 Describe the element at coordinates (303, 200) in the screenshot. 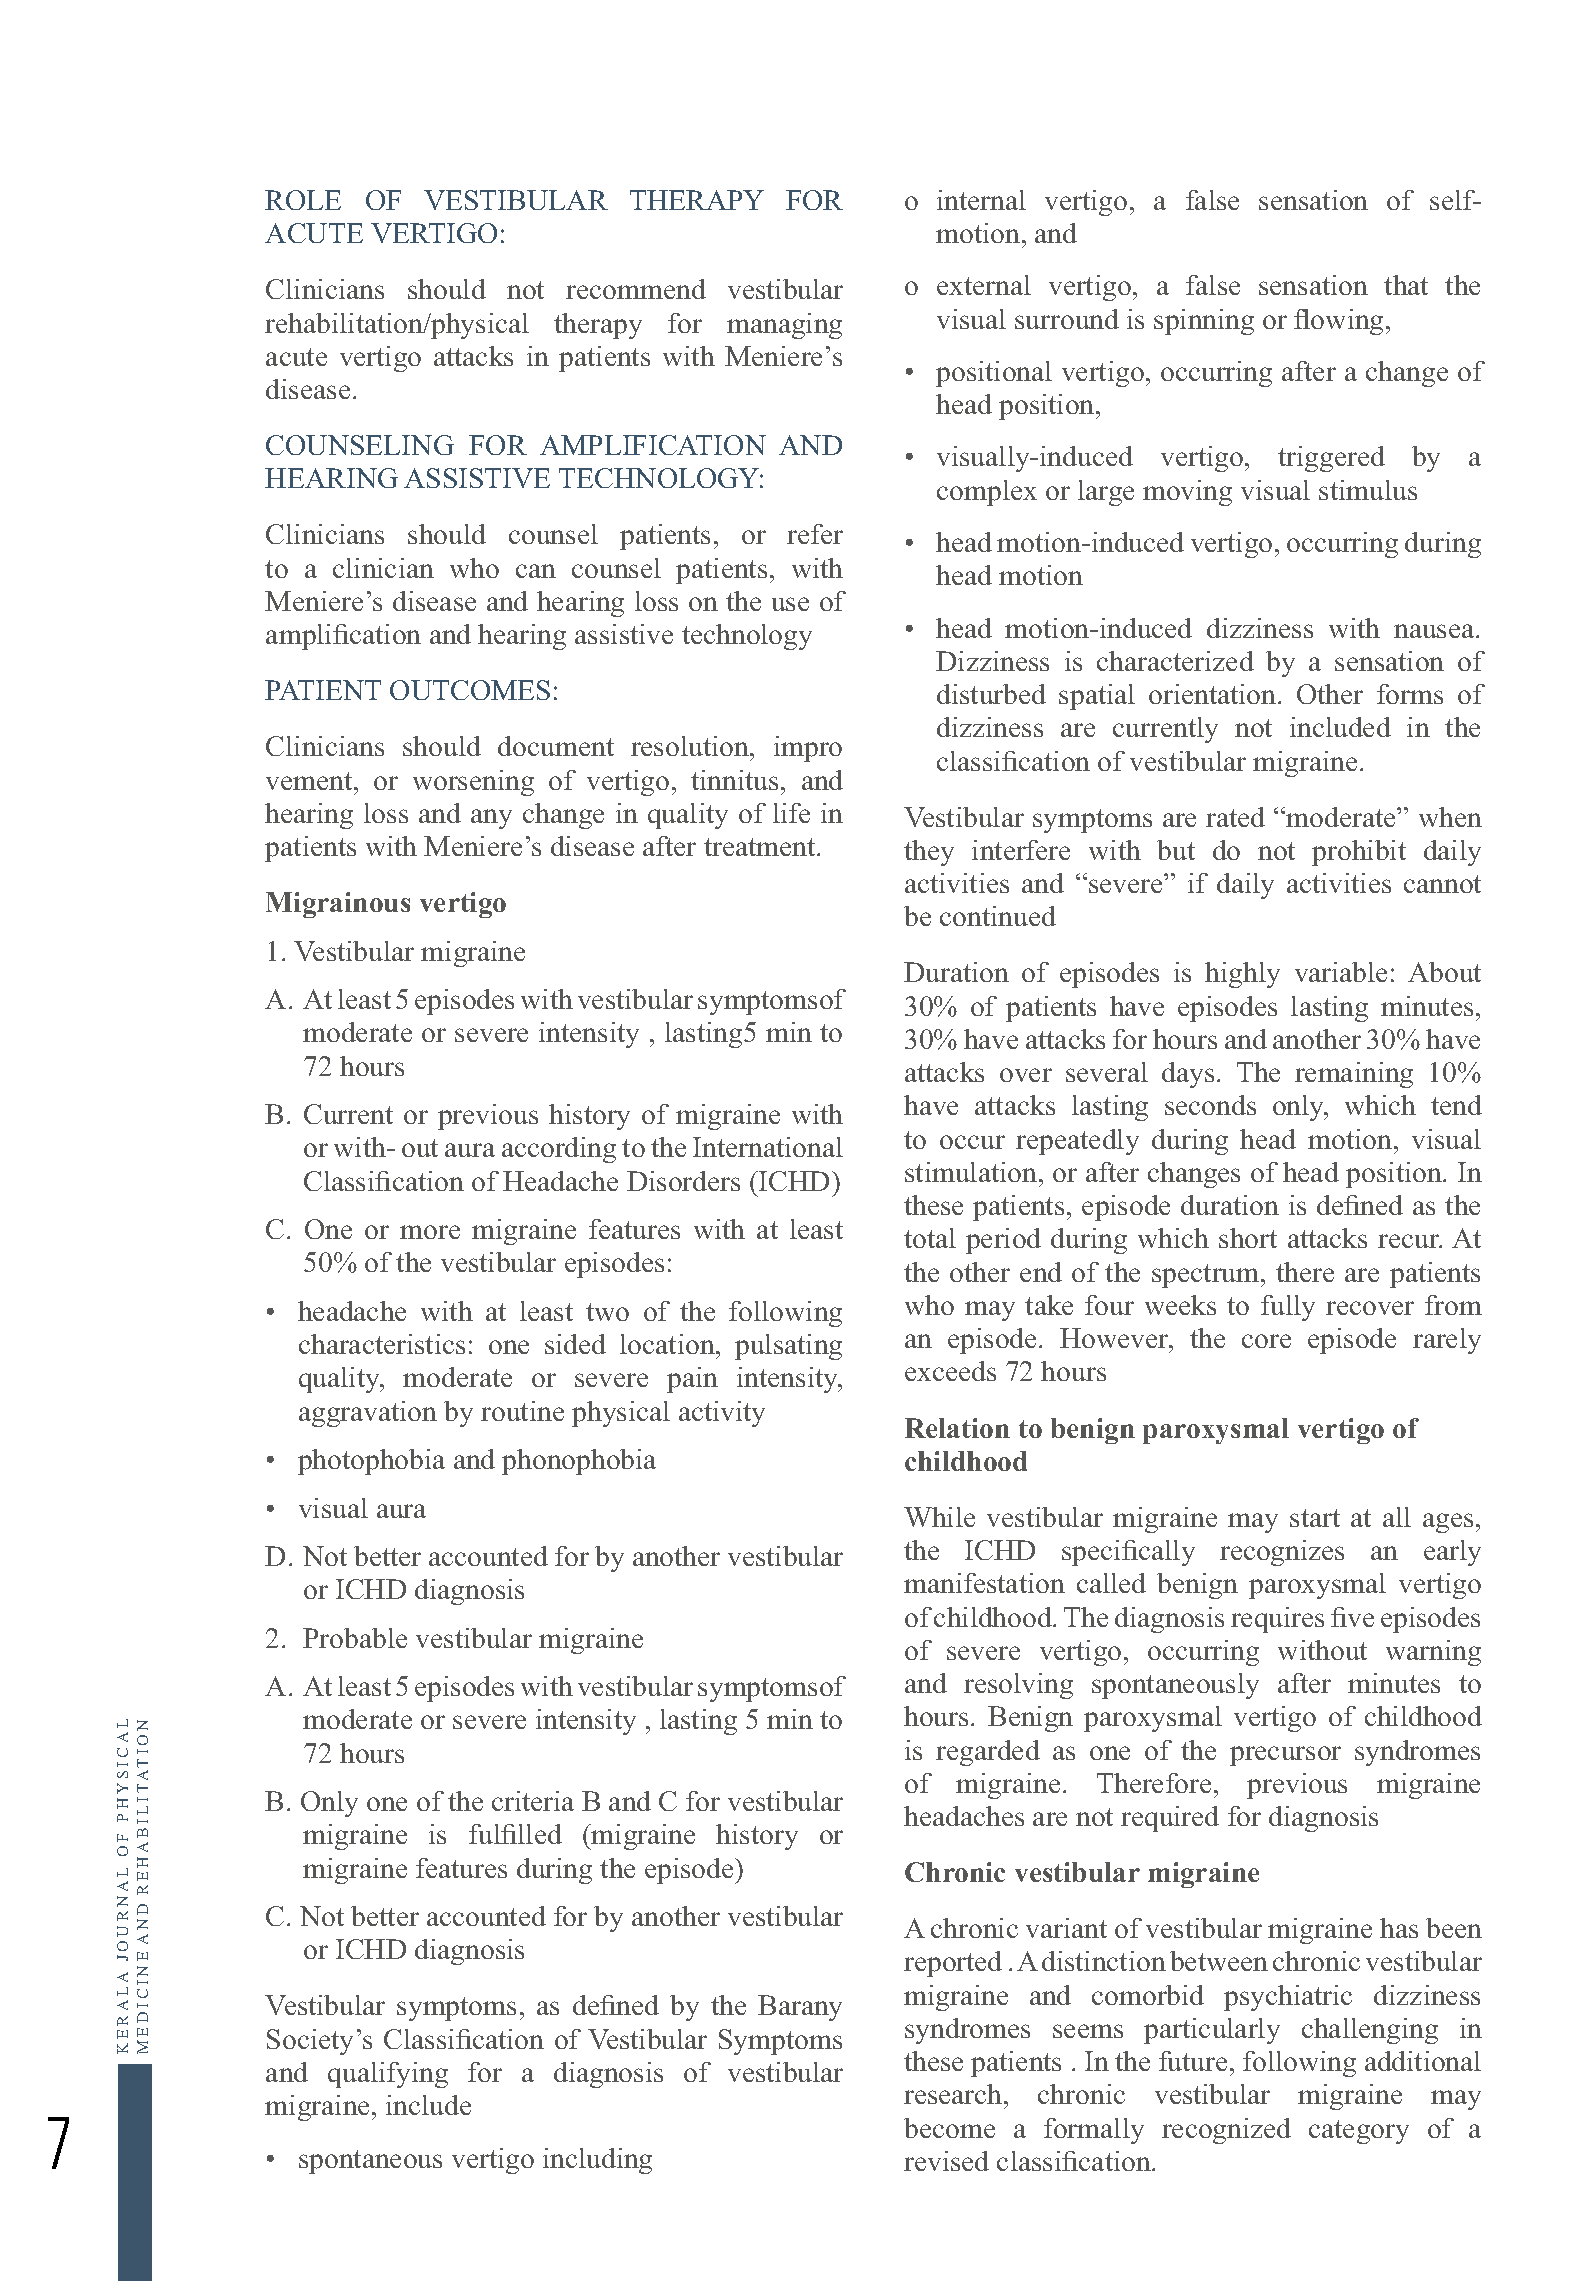

I see `ROLE` at that location.
